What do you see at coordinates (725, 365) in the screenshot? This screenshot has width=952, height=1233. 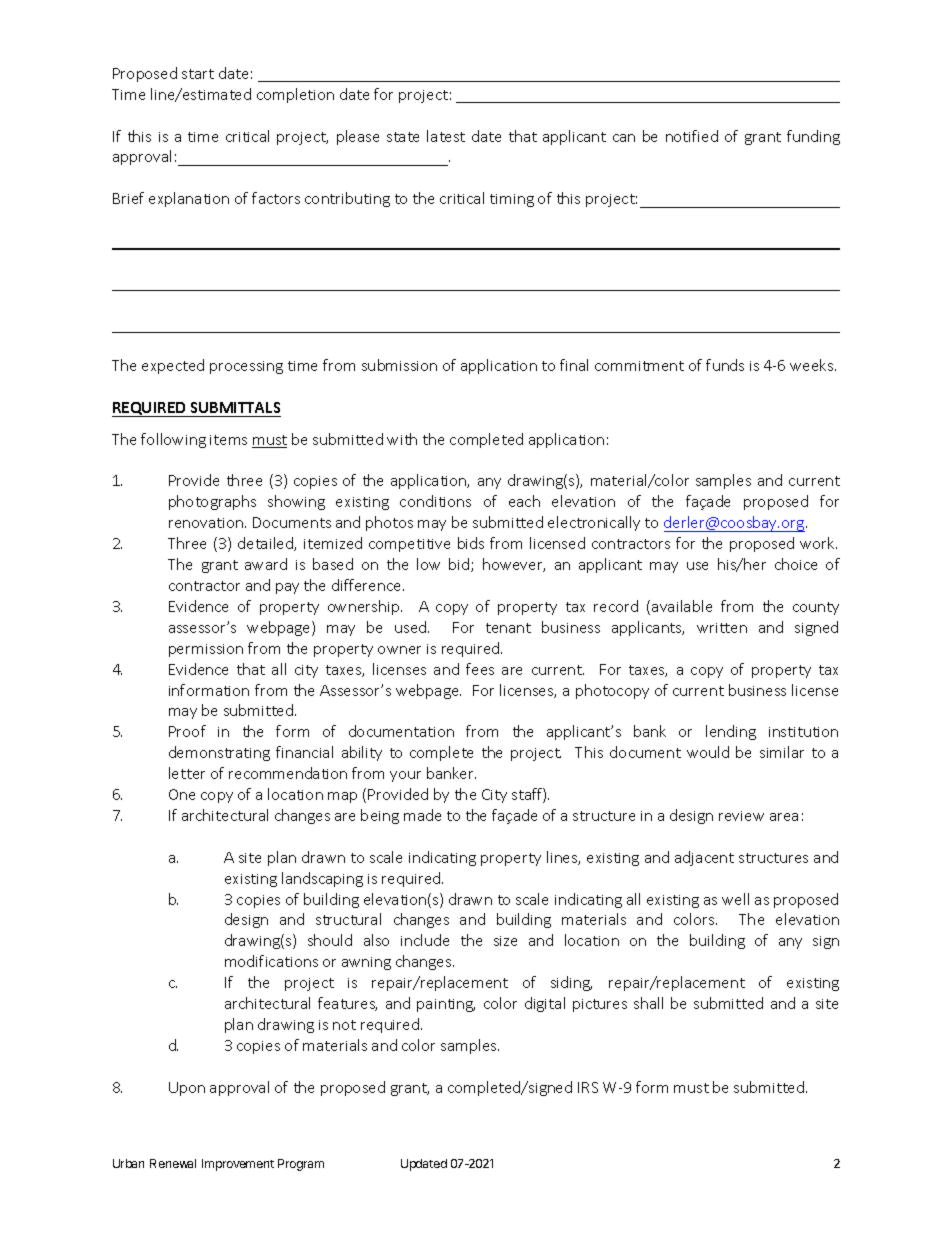 I see `funds` at bounding box center [725, 365].
